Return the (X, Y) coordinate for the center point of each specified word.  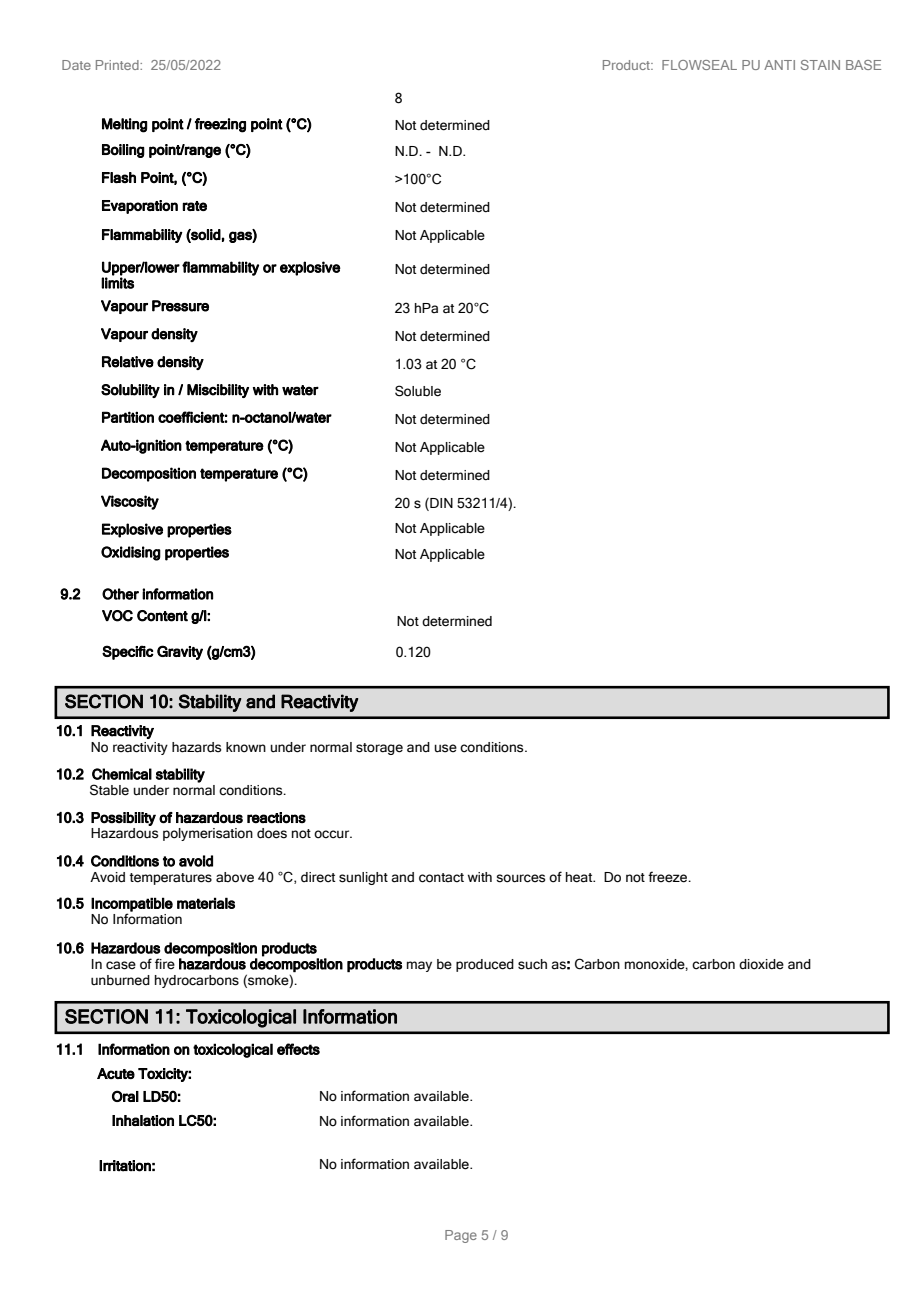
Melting (124, 125)
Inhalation (143, 1120)
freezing (220, 125)
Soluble (418, 391)
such (532, 964)
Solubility (130, 391)
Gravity (180, 652)
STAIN (820, 65)
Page (461, 1236)
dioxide (761, 964)
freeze (669, 877)
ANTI (779, 65)
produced (485, 965)
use (445, 748)
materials (206, 903)
